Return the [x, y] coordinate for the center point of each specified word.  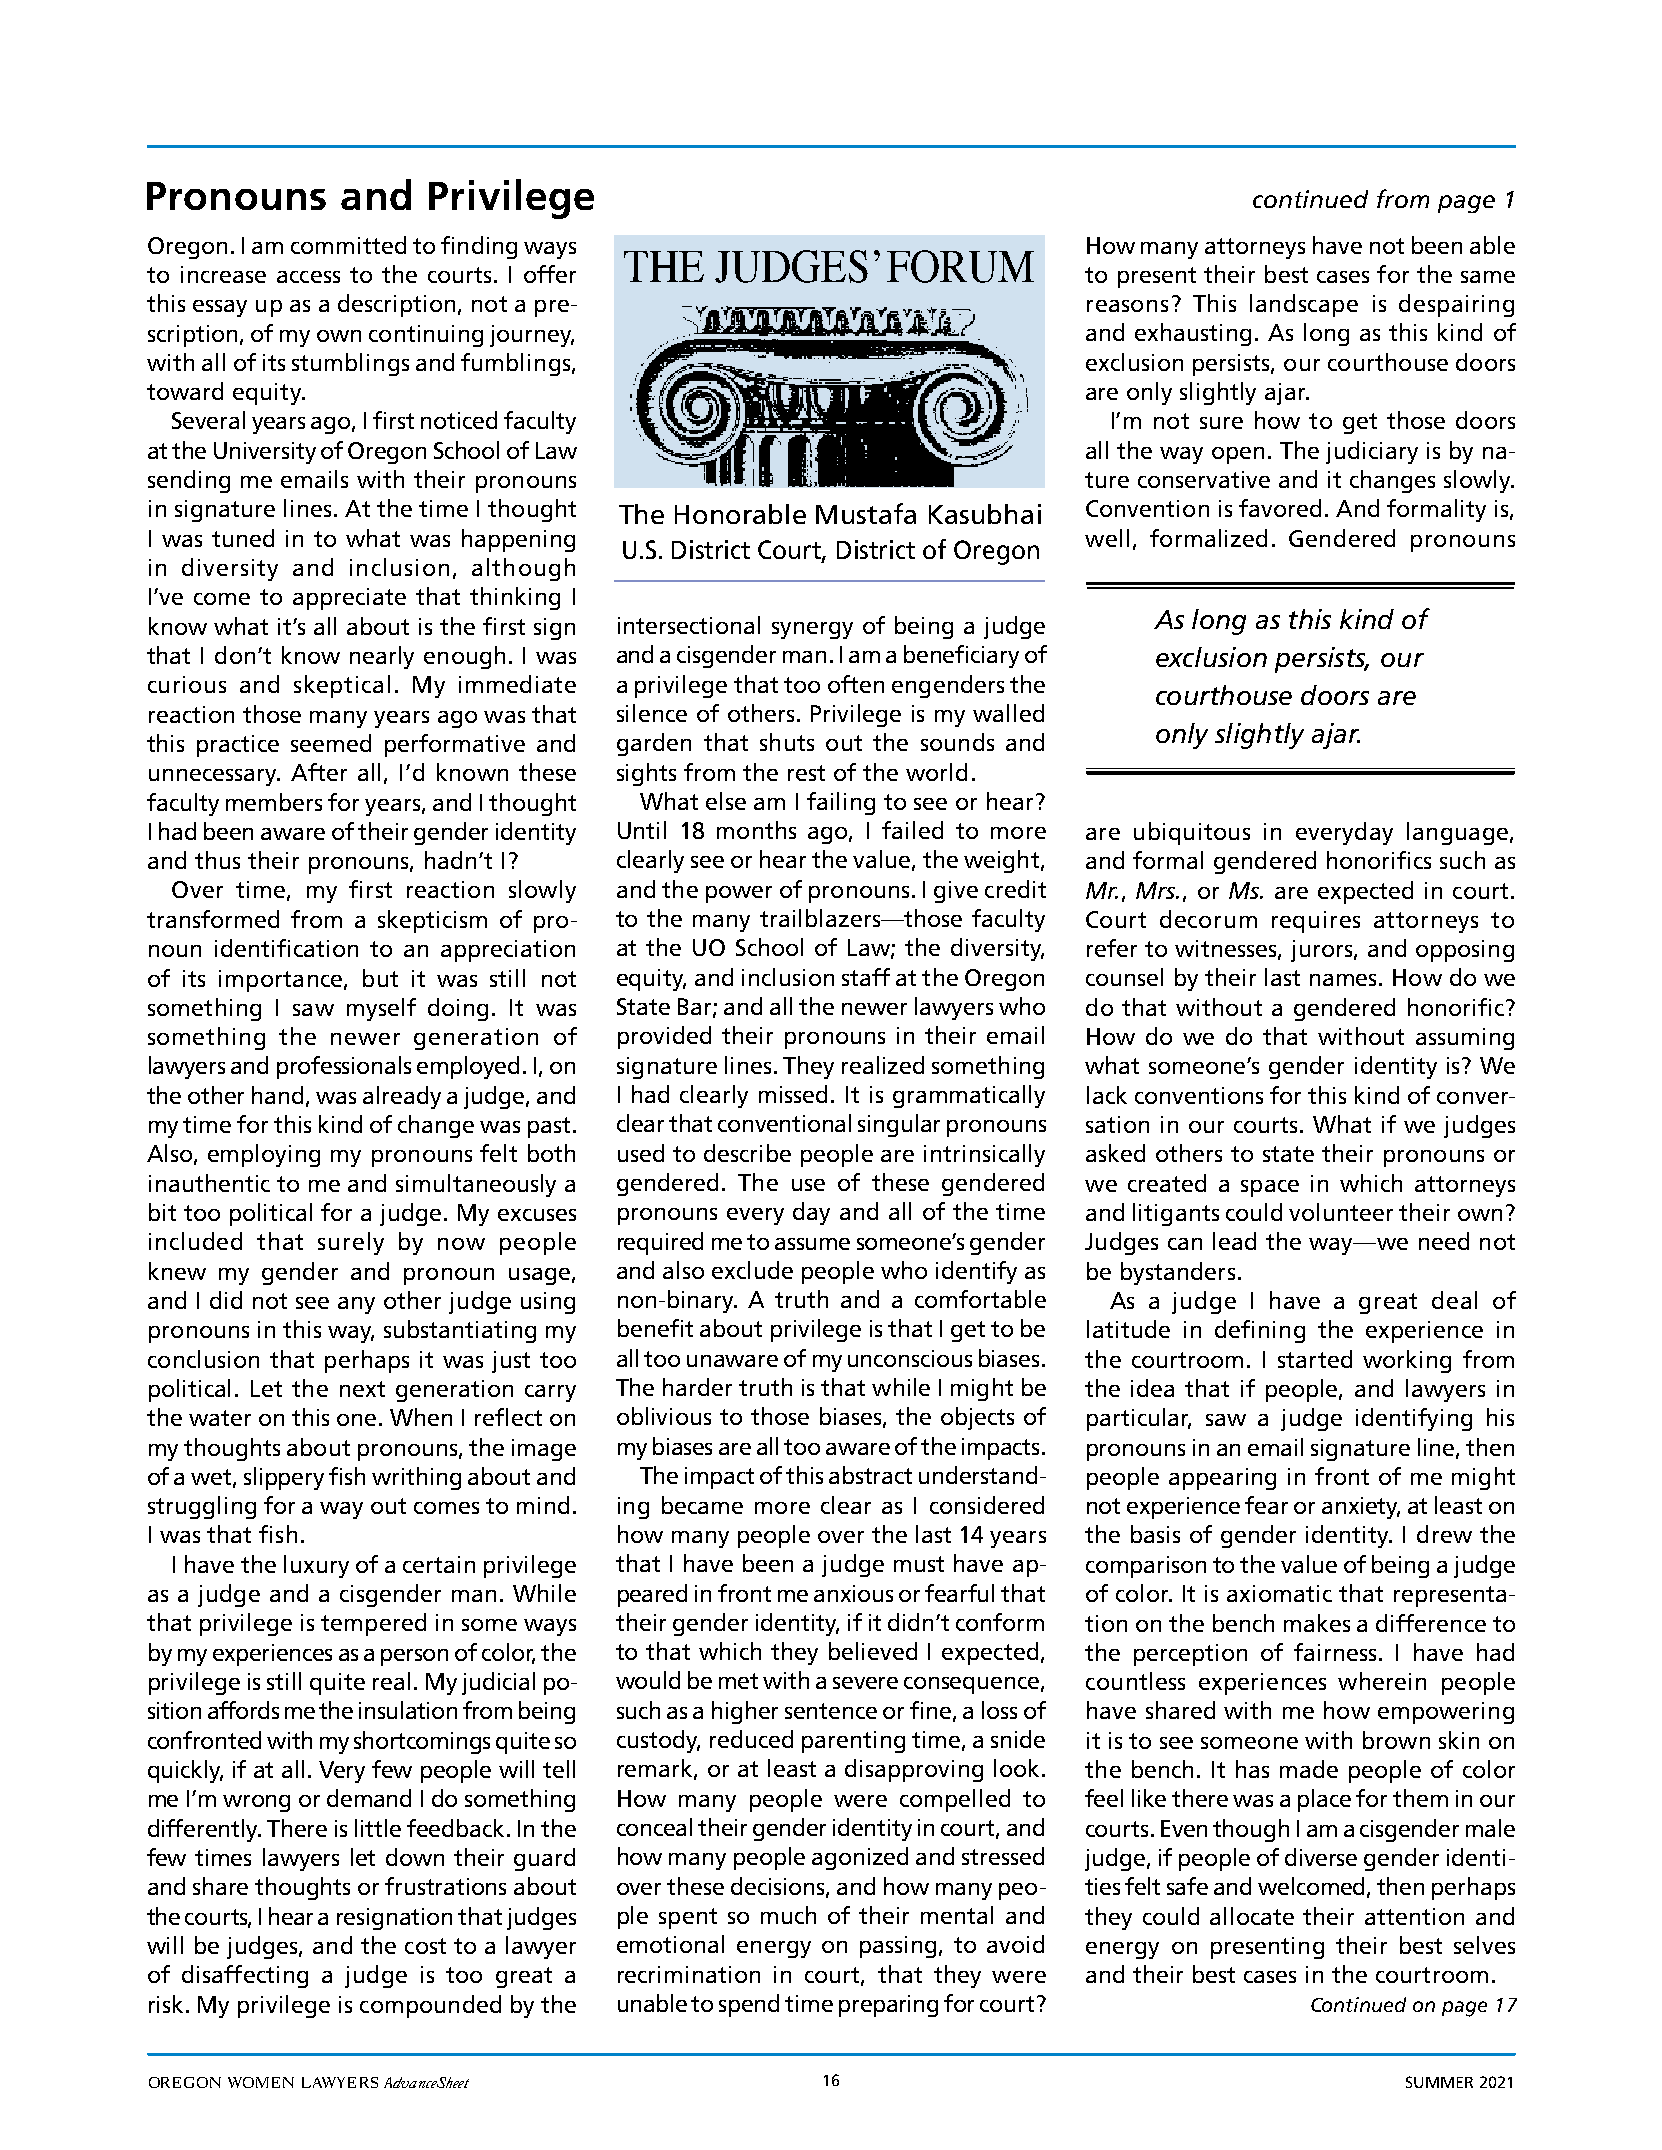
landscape [1304, 305]
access [308, 277]
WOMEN [261, 2082]
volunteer [1341, 1212]
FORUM [960, 266]
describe [747, 1153]
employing [264, 1155]
